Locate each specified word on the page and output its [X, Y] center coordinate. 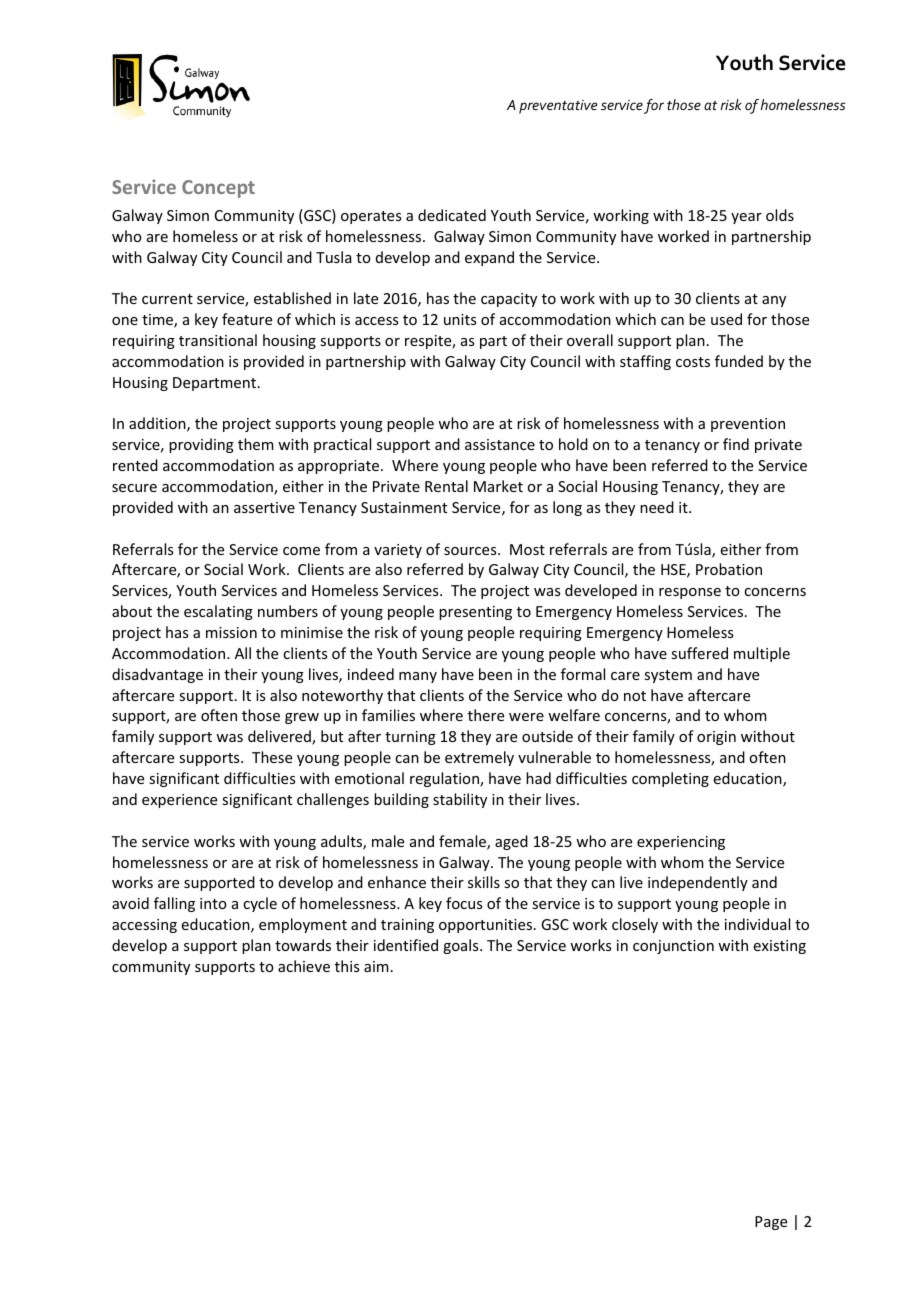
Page [771, 1223]
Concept [218, 189]
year [746, 218]
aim [376, 966]
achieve [304, 966]
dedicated [452, 215]
